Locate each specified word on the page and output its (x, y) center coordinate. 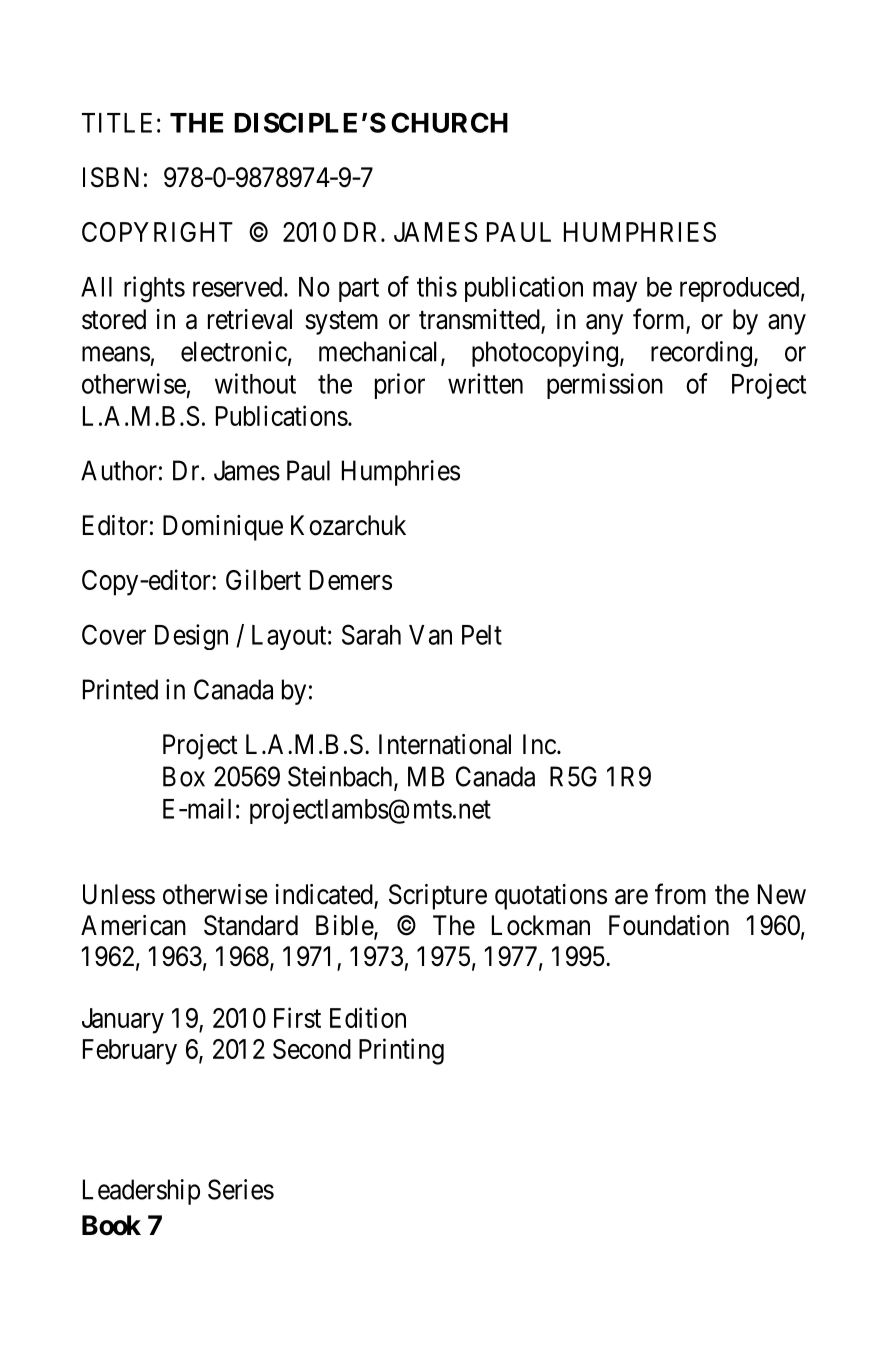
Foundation (669, 925)
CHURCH (449, 122)
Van (430, 635)
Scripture (438, 897)
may (615, 292)
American (133, 925)
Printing (401, 1051)
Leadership (141, 1192)
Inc (539, 744)
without (255, 383)
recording (701, 354)
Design (191, 637)
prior (400, 386)
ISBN (111, 177)
